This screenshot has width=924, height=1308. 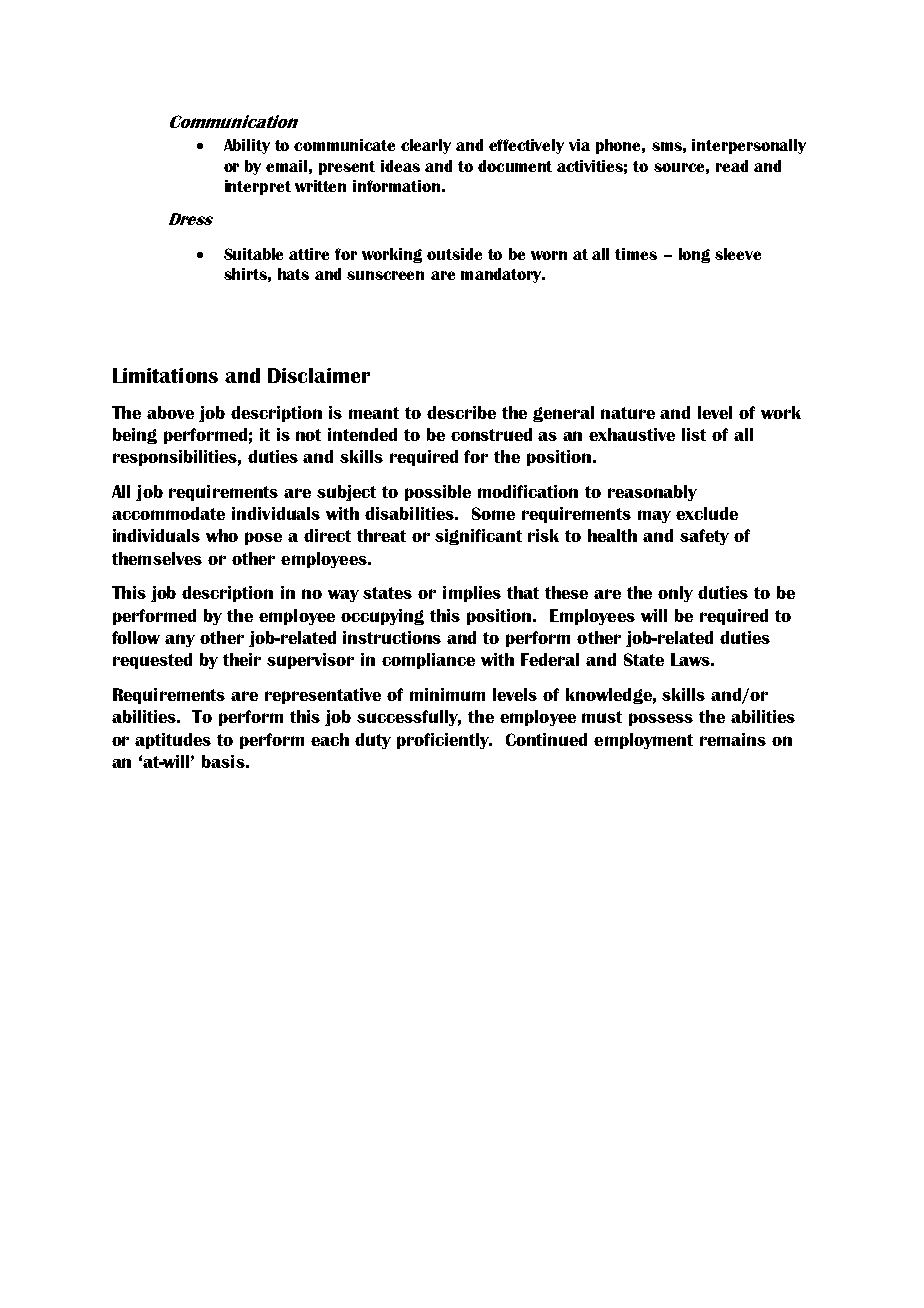 I want to click on clearly, so click(x=426, y=146).
